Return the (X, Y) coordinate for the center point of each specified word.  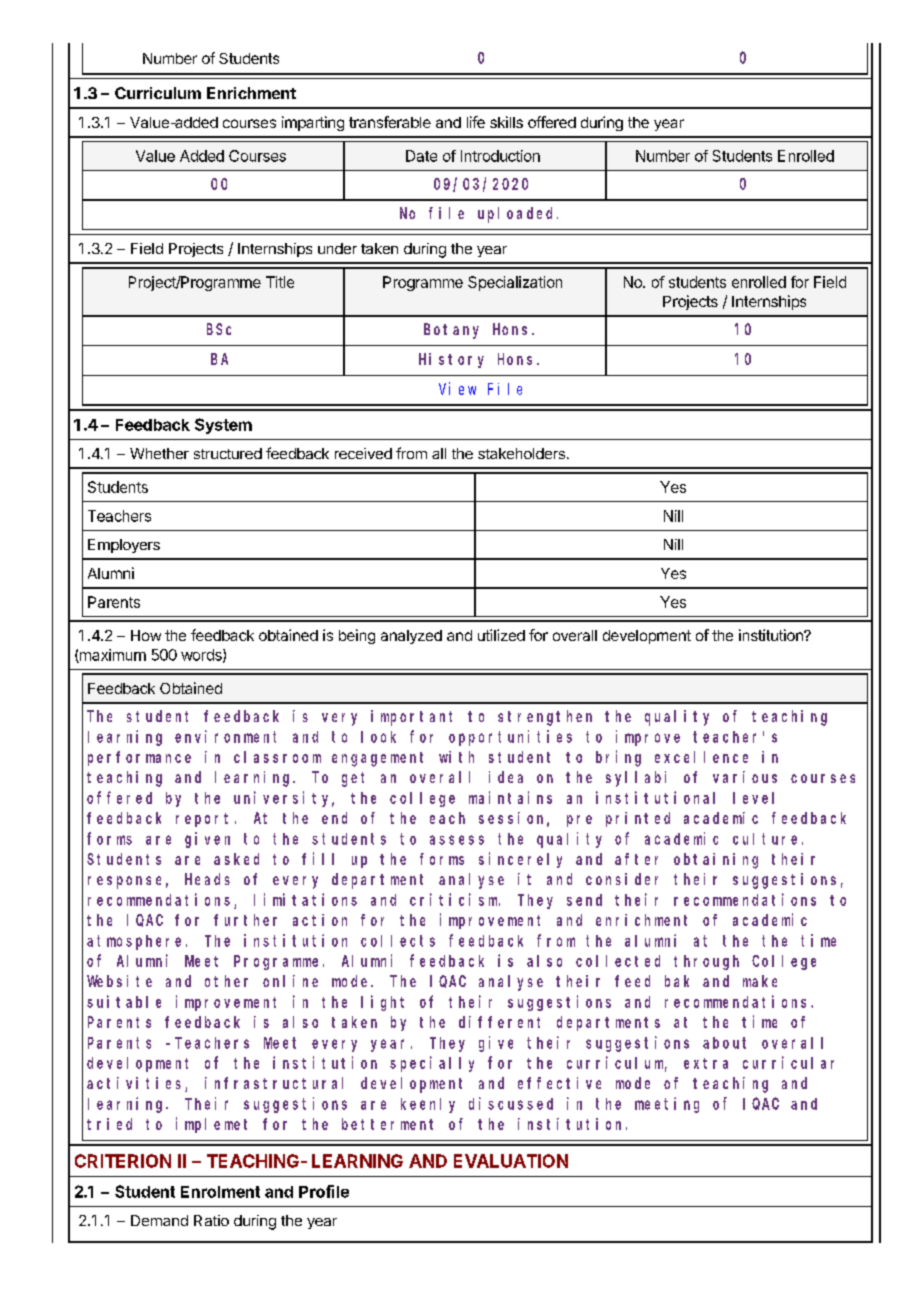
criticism (455, 899)
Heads (207, 879)
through (706, 962)
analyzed (411, 637)
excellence (701, 757)
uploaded (518, 215)
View (457, 388)
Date (421, 156)
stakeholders (521, 453)
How (146, 635)
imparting (313, 123)
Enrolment (220, 1192)
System (223, 426)
